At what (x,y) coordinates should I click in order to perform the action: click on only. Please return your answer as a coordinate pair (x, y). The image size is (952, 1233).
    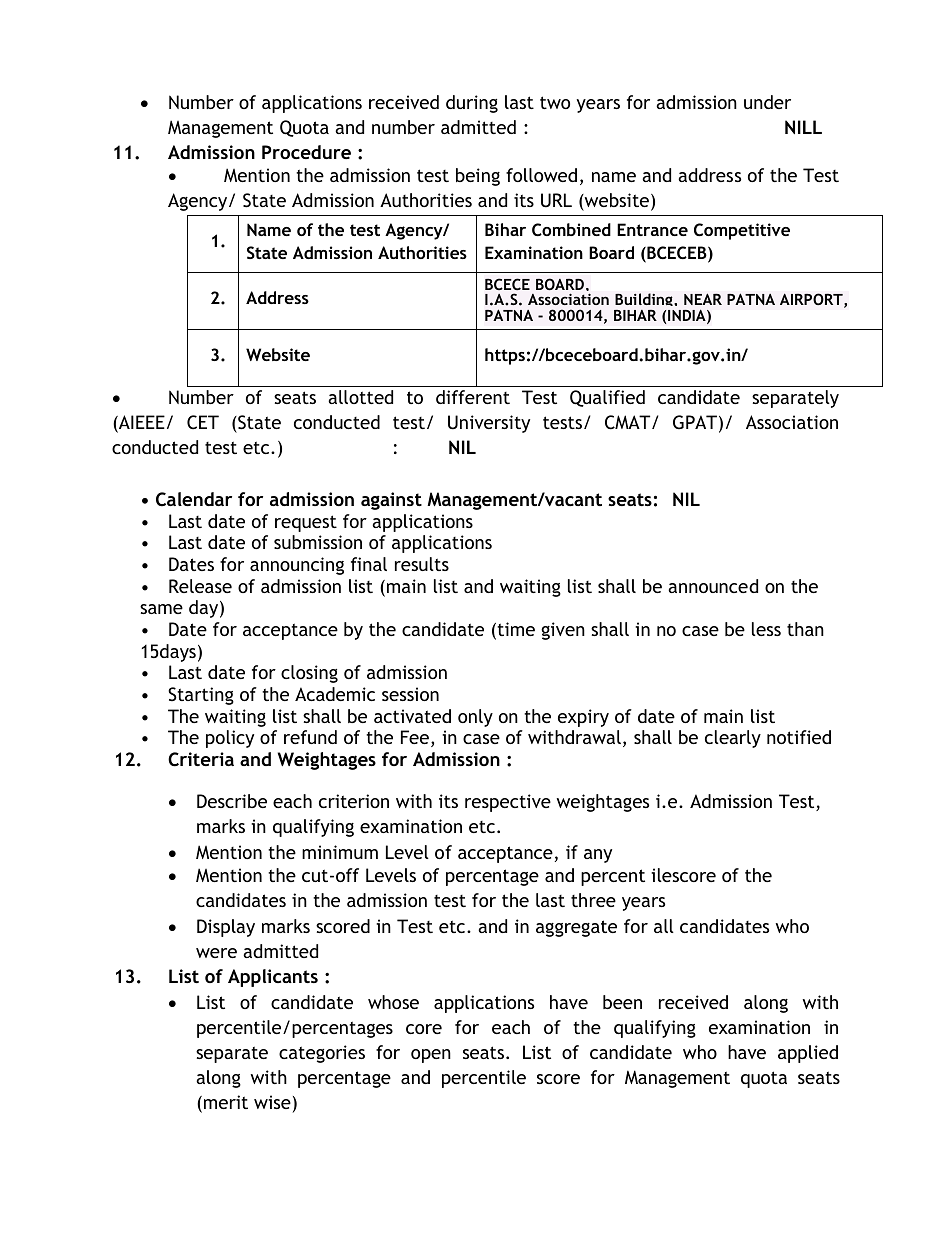
    Looking at the image, I should click on (475, 718).
